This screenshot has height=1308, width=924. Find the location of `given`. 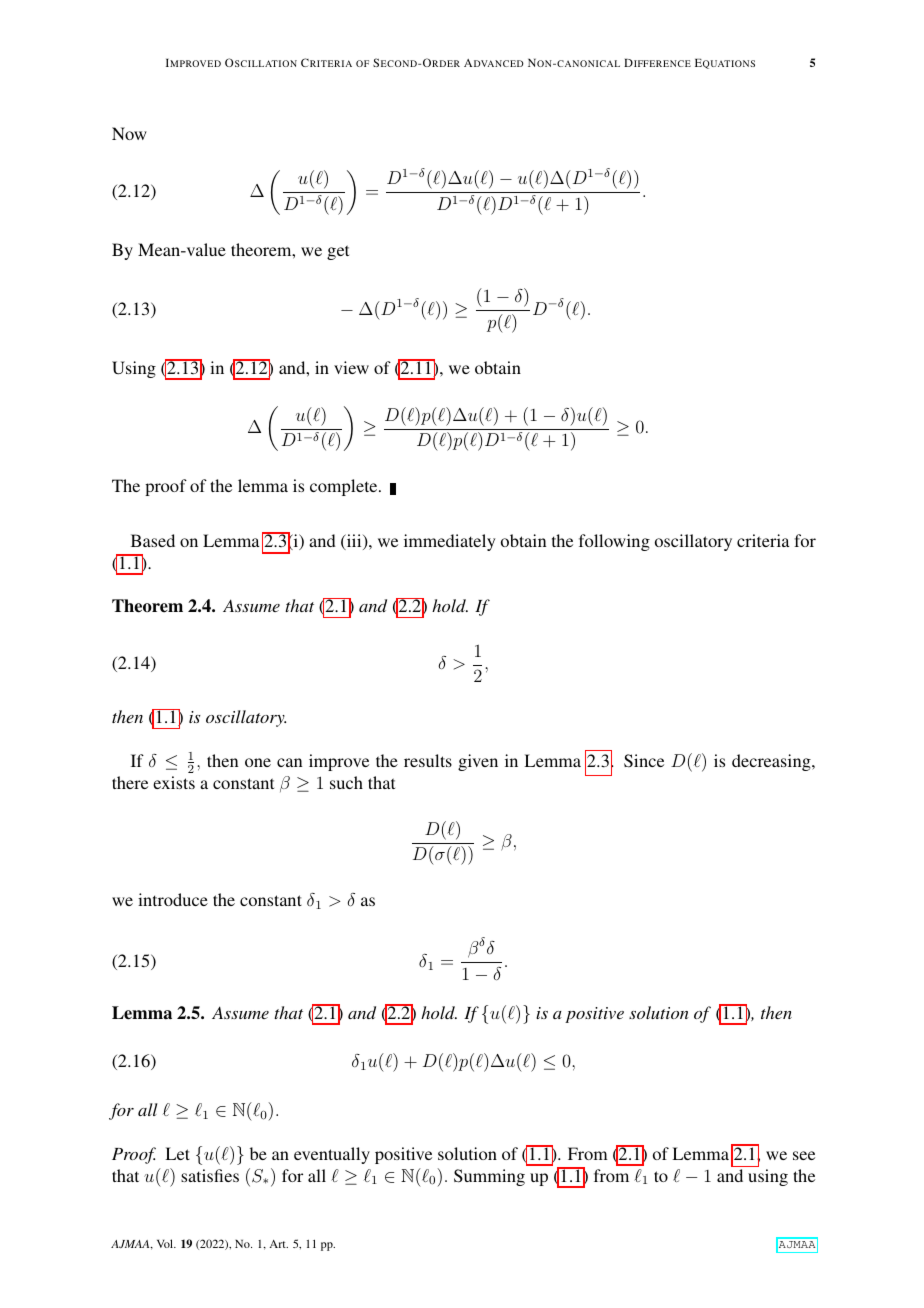

given is located at coordinates (478, 762).
